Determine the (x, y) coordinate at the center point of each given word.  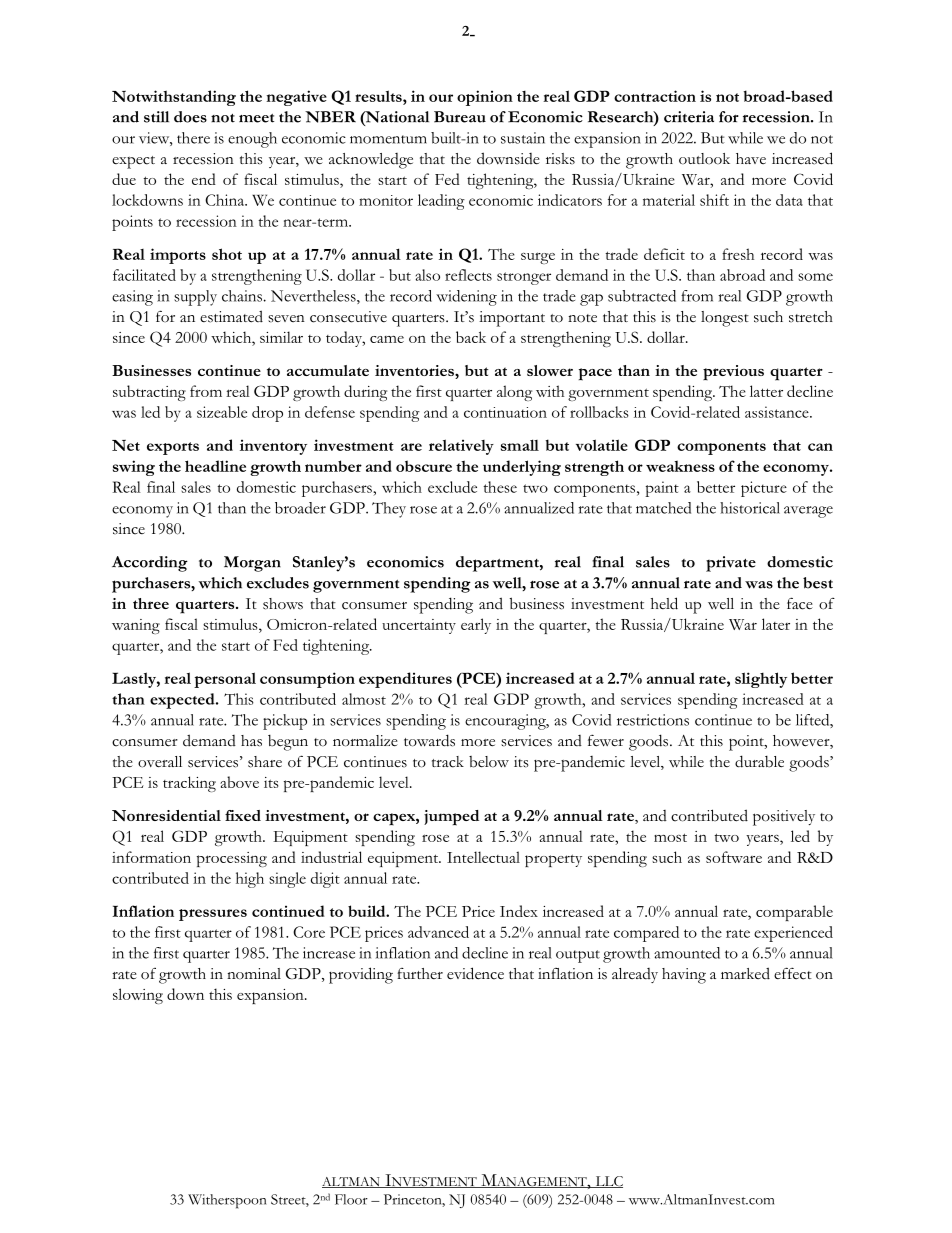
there (193, 138)
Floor (351, 1199)
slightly (761, 680)
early (476, 626)
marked (745, 973)
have (751, 158)
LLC (608, 1182)
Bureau (460, 117)
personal (225, 680)
